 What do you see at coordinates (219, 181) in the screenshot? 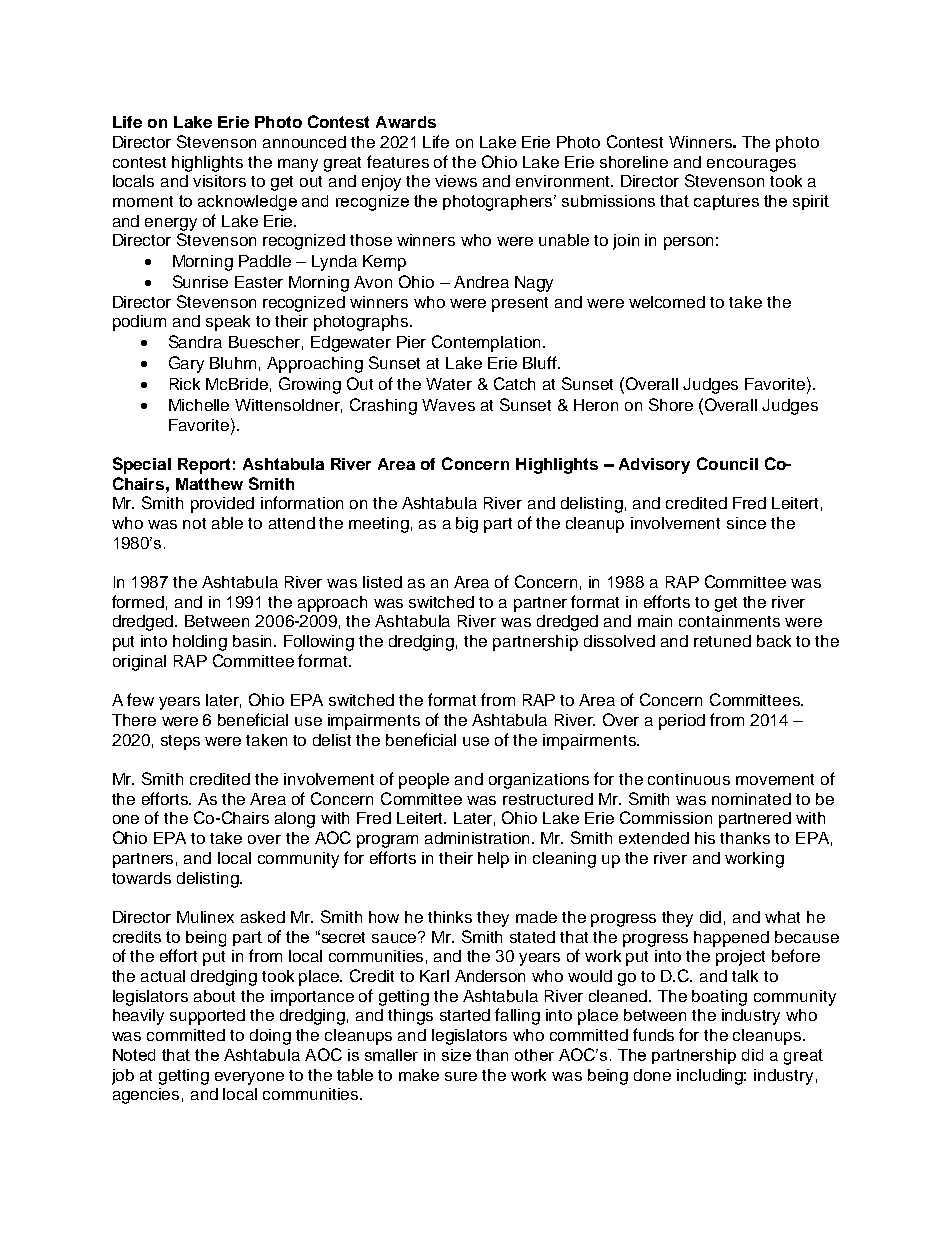
I see `visitors` at bounding box center [219, 181].
